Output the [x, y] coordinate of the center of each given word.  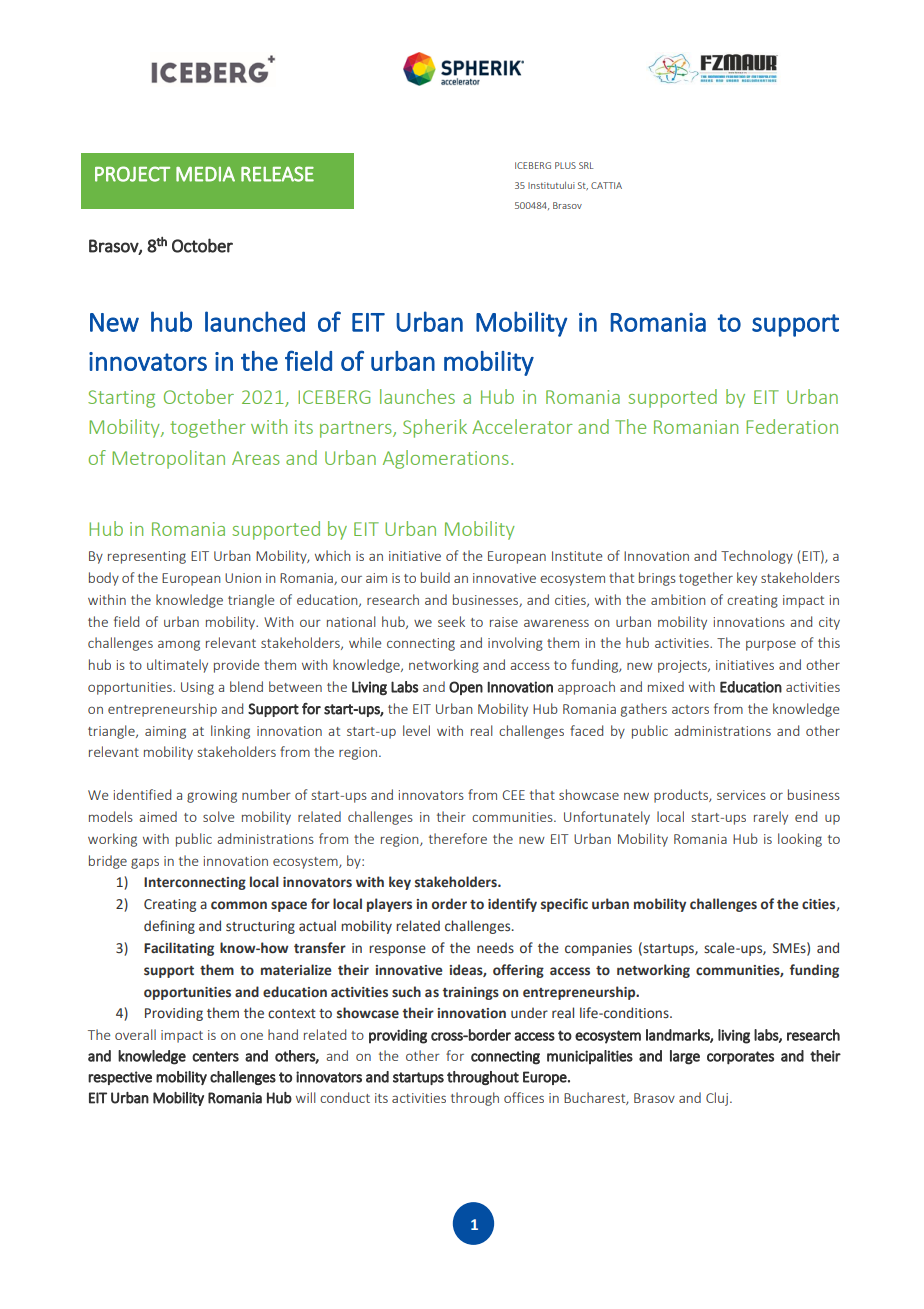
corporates [740, 1058]
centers [215, 1056]
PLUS [565, 165]
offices [524, 1097]
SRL [586, 165]
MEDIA [205, 174]
